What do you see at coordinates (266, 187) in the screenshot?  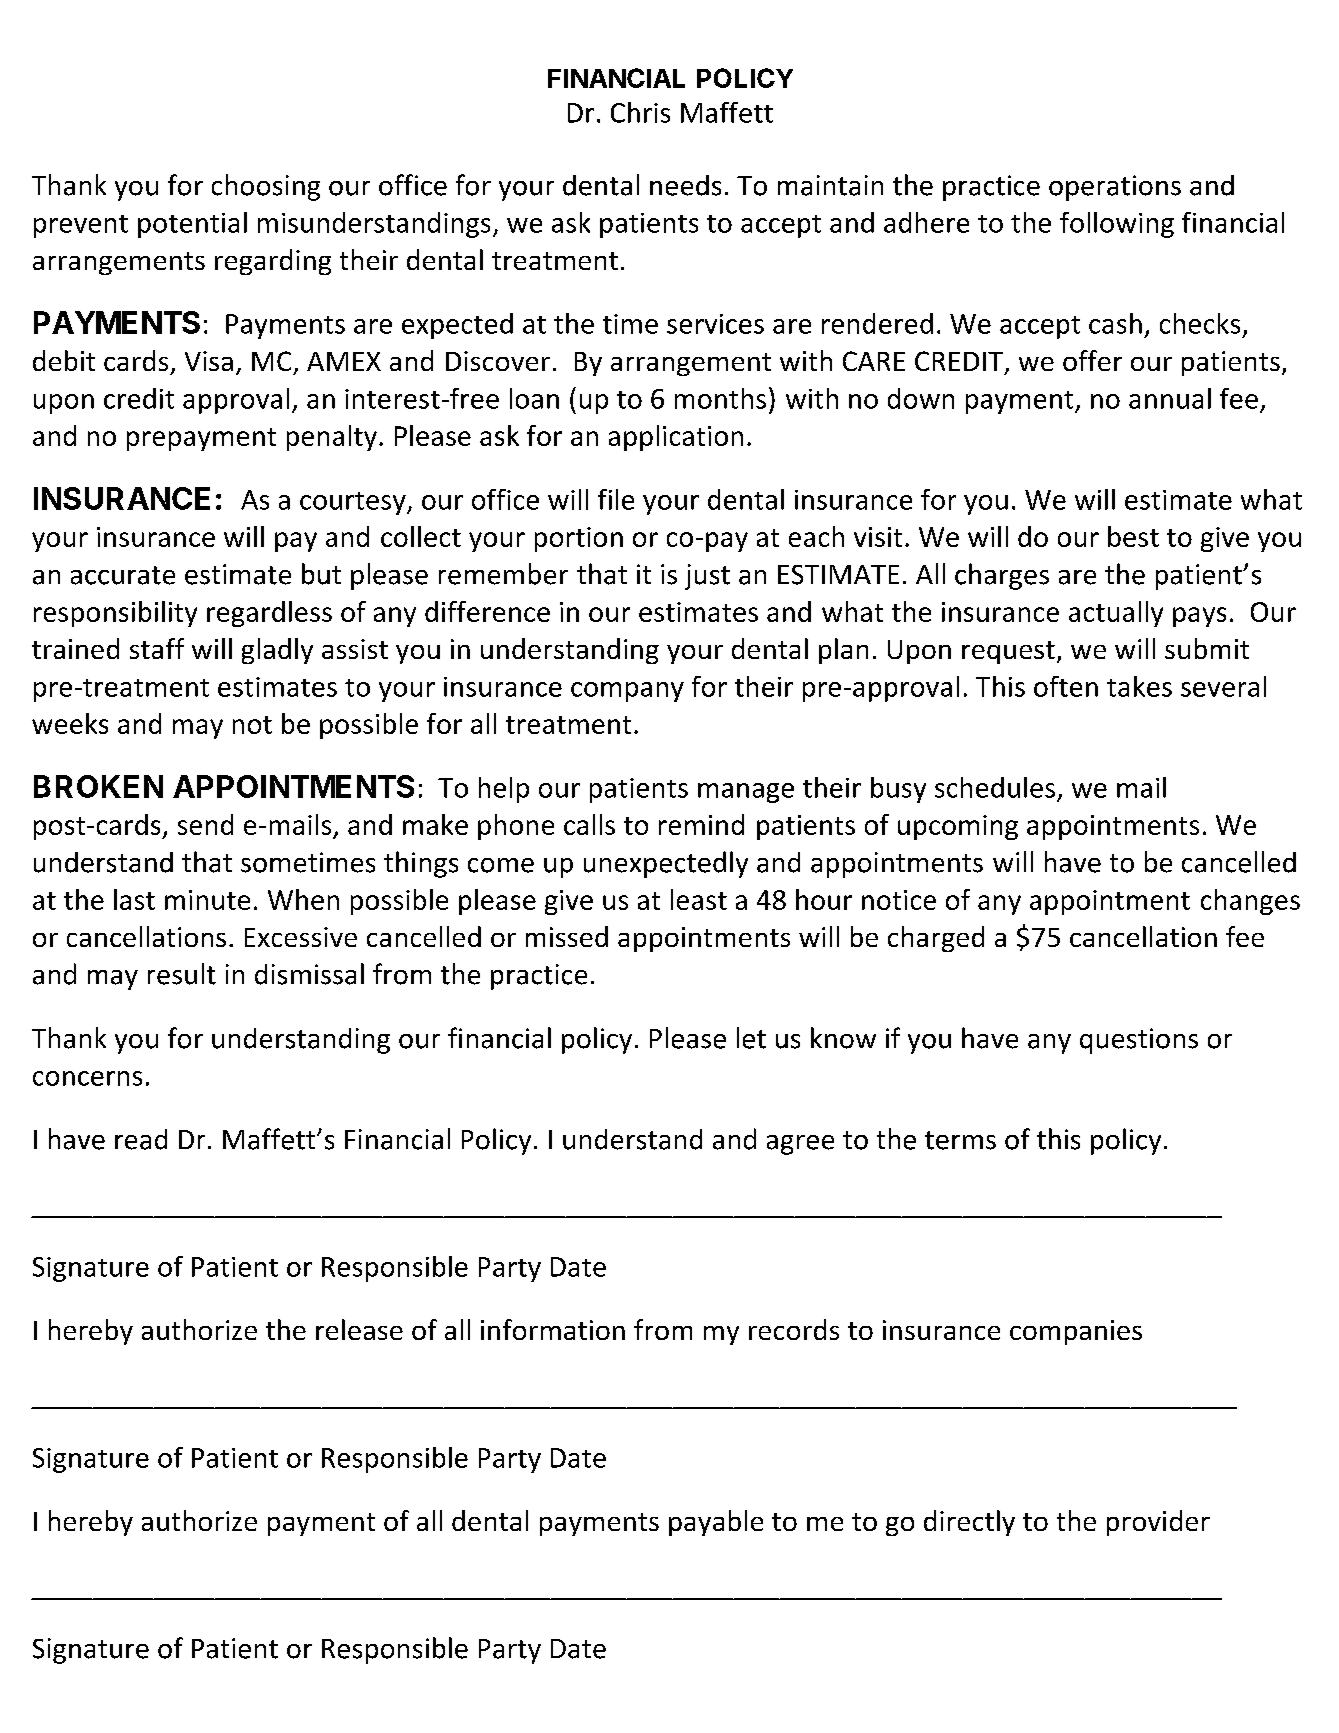 I see `choosing` at bounding box center [266, 187].
